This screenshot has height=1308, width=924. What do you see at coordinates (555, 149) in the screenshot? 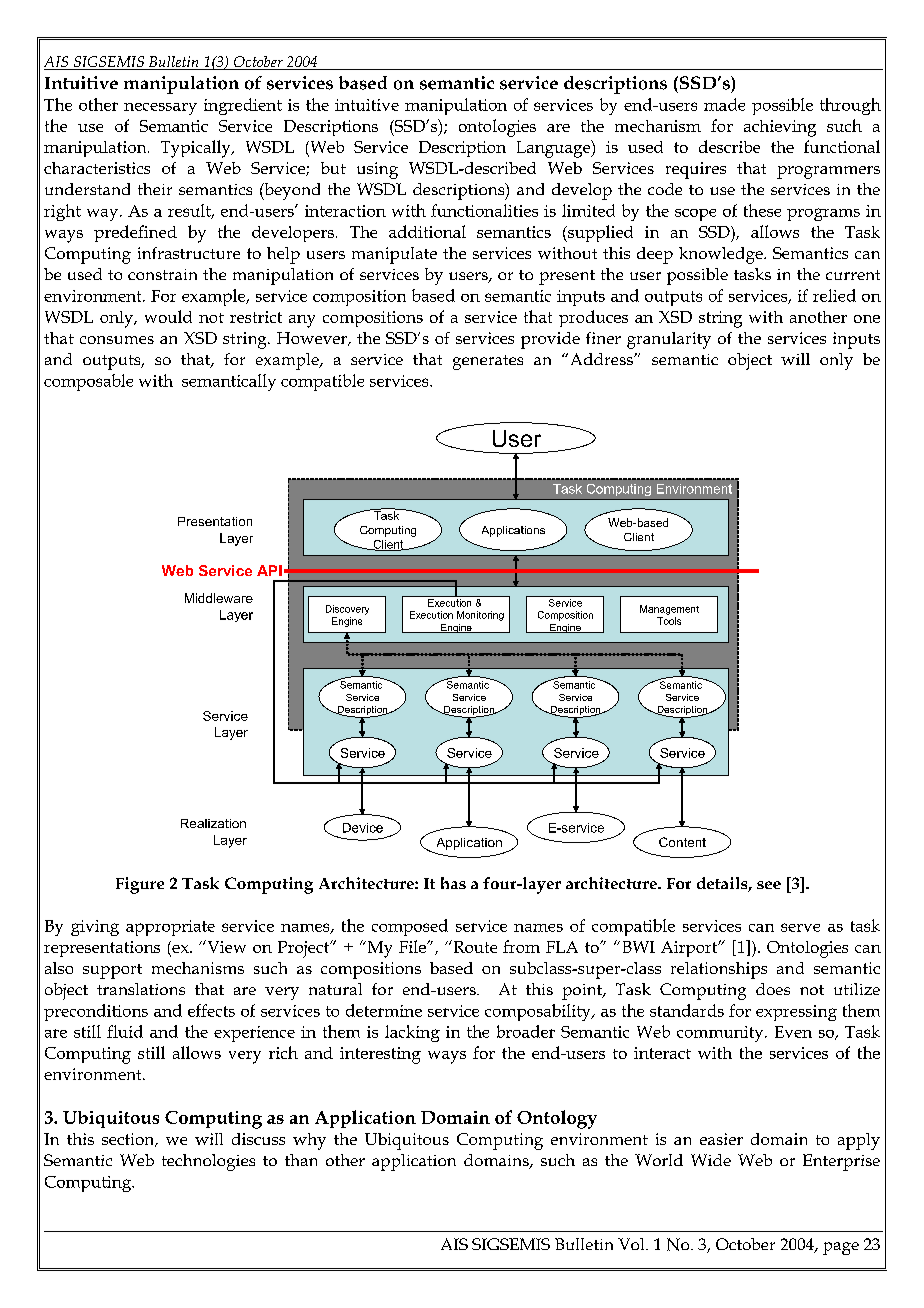
I see `Language` at bounding box center [555, 149].
